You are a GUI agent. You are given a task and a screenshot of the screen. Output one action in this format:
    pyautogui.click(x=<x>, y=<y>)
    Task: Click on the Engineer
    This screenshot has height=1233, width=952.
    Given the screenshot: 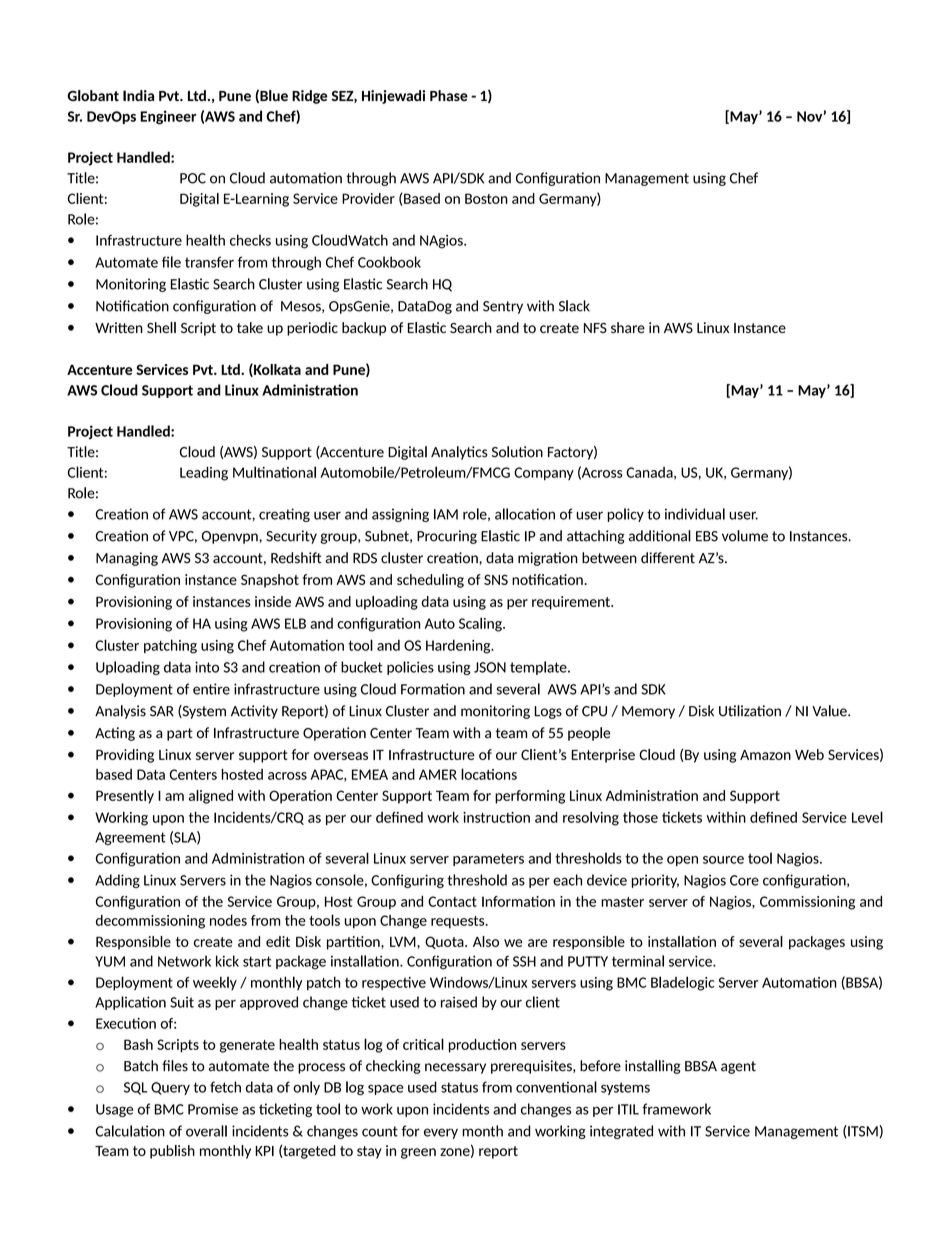 What is the action you would take?
    pyautogui.click(x=168, y=117)
